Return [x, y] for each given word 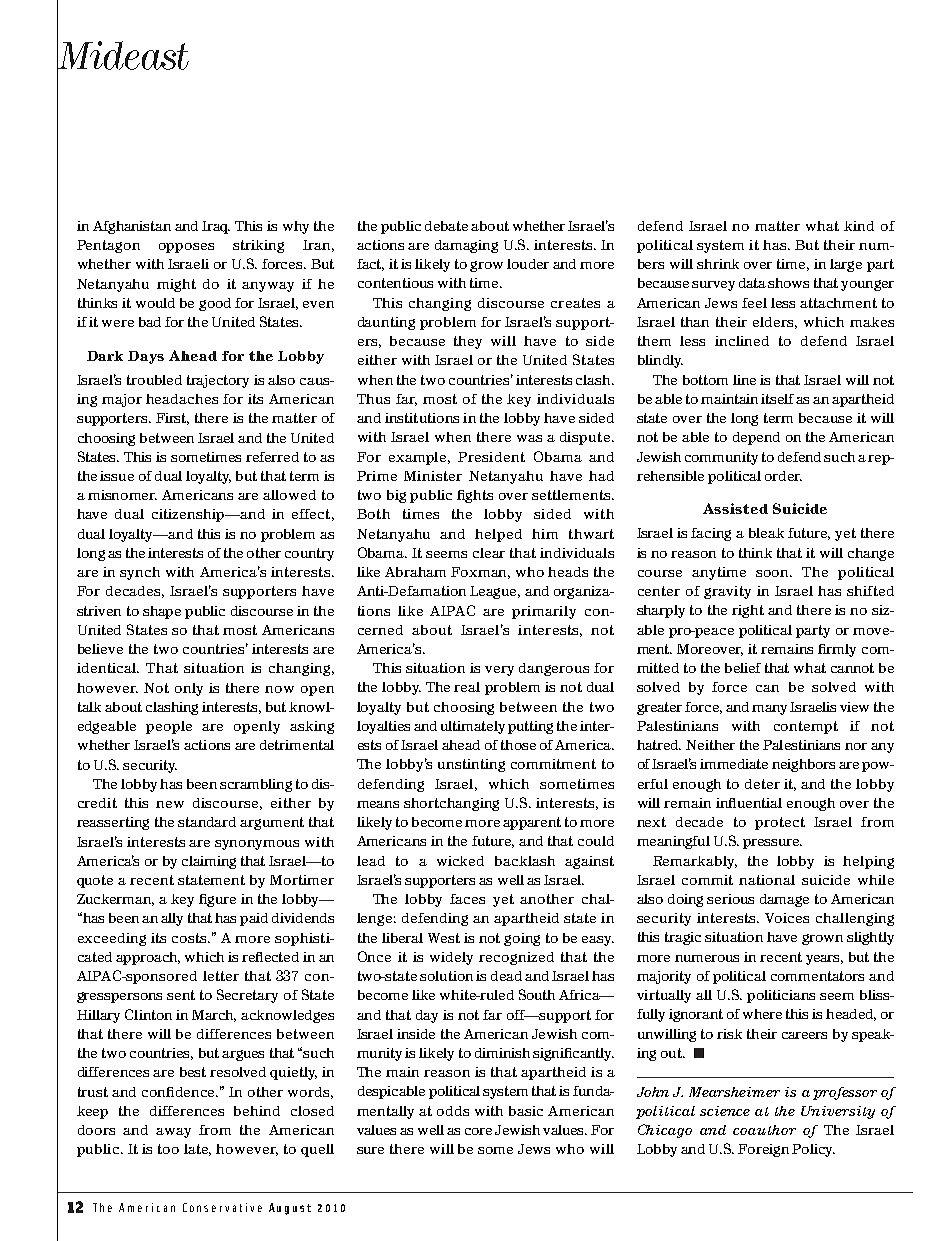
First [172, 419]
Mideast [123, 55]
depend [756, 438]
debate [446, 226]
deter [762, 784]
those [518, 745]
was [529, 438]
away [173, 1133]
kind [859, 226]
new [170, 804]
